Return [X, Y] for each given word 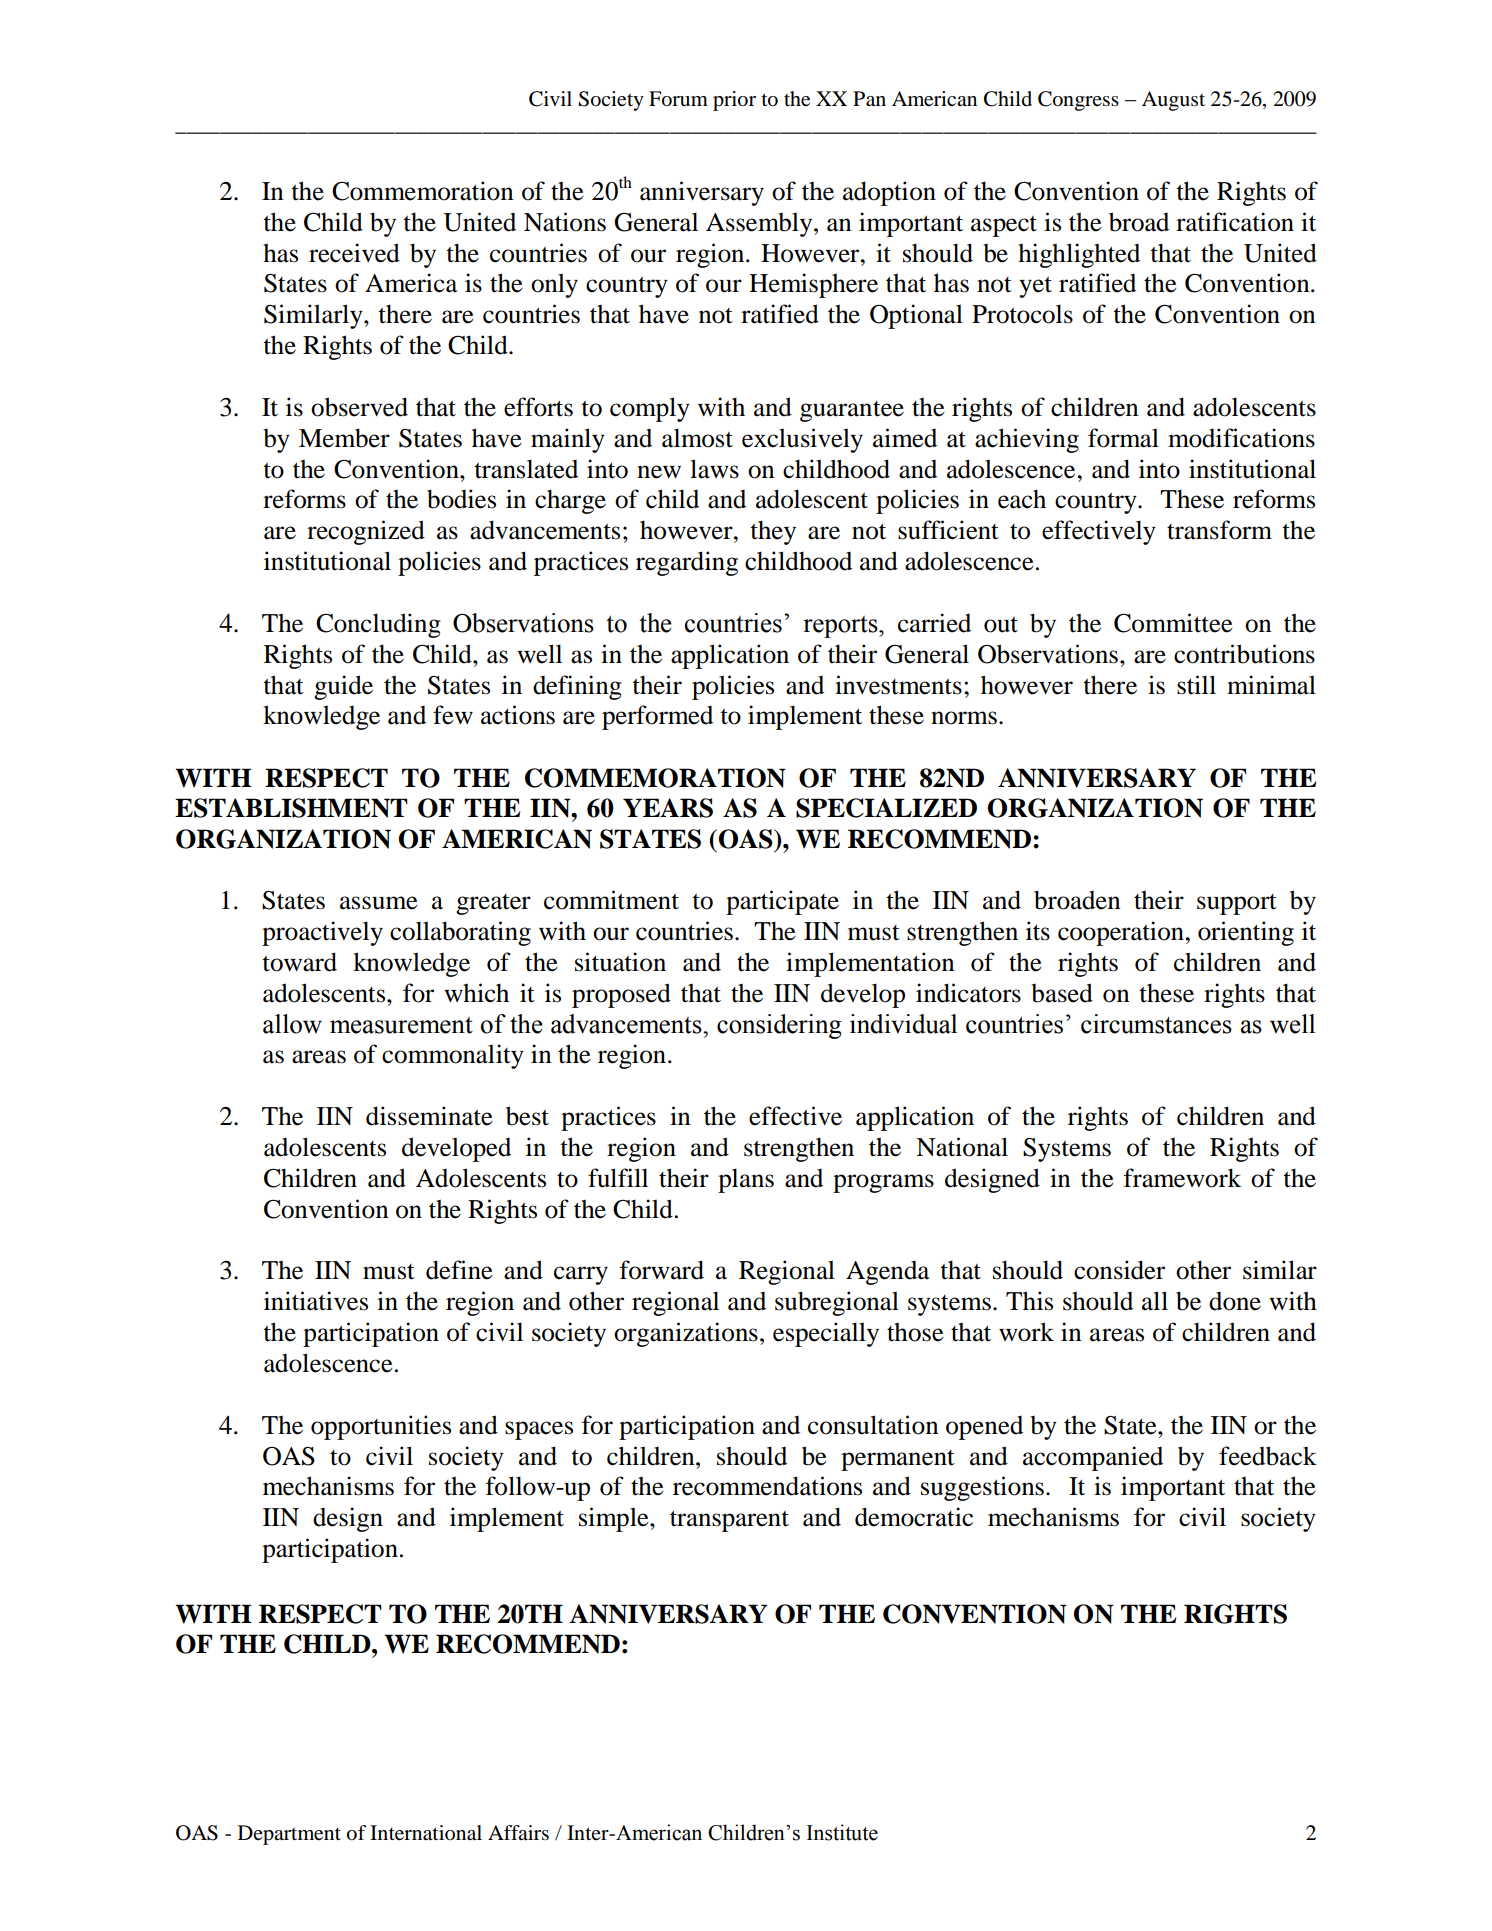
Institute [842, 1832]
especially [826, 1334]
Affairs [518, 1833]
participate [782, 902]
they [773, 532]
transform [1219, 530]
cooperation [1122, 933]
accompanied [1093, 1458]
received [354, 253]
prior [734, 101]
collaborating [460, 933]
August [1173, 101]
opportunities [381, 1427]
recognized [366, 532]
